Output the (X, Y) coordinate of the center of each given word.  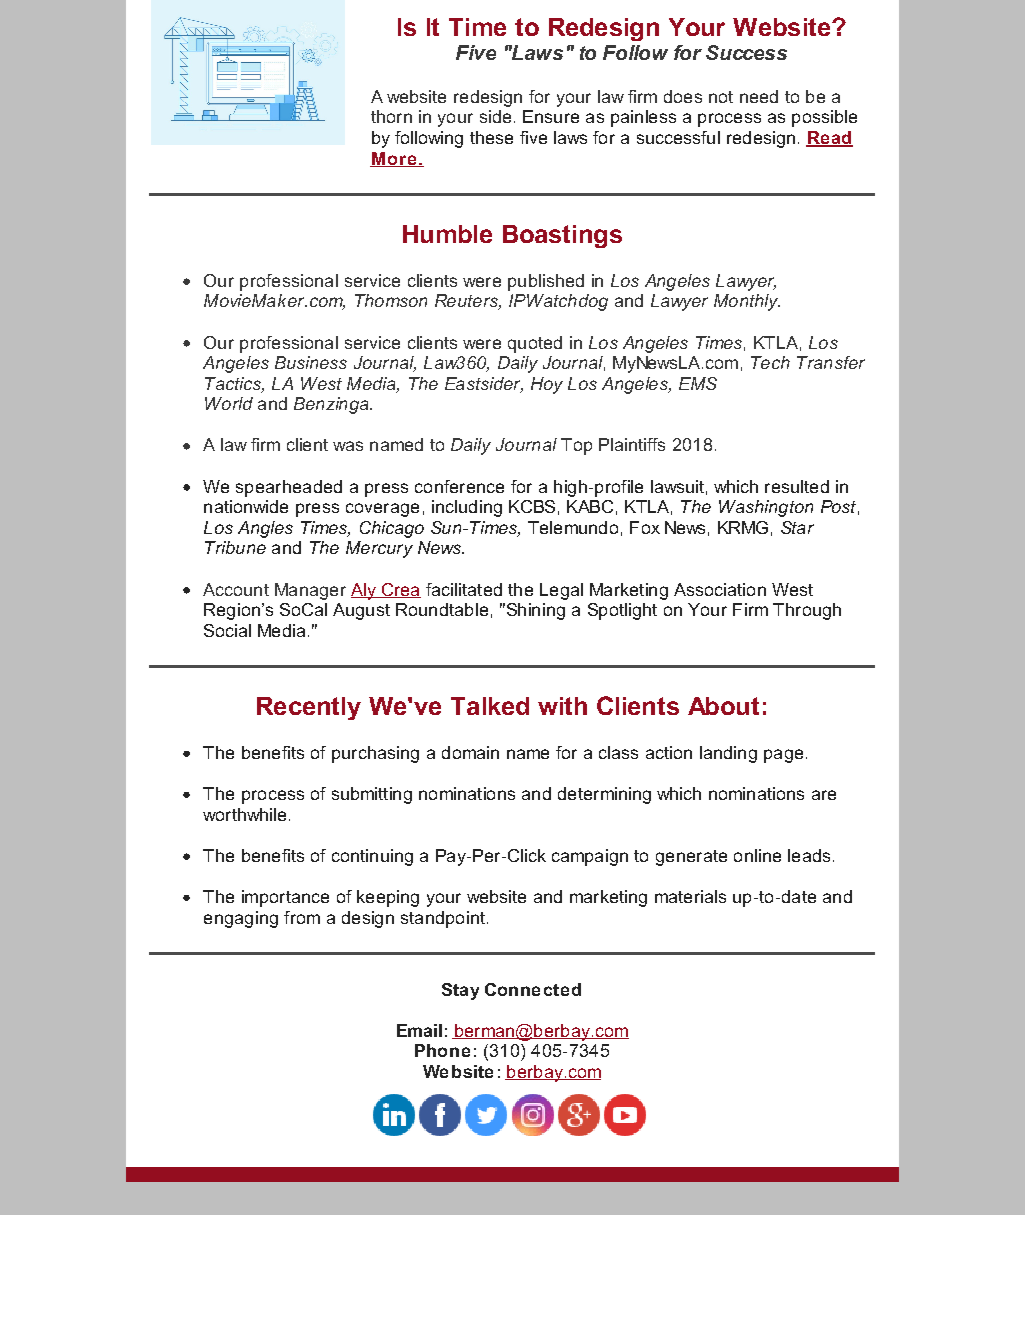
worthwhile (244, 814)
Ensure (551, 116)
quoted (535, 344)
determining (604, 795)
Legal (561, 591)
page (783, 756)
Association (720, 589)
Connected (533, 989)
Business (311, 362)
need (759, 96)
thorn (391, 116)
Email (419, 1030)
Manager (310, 591)
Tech (770, 362)
